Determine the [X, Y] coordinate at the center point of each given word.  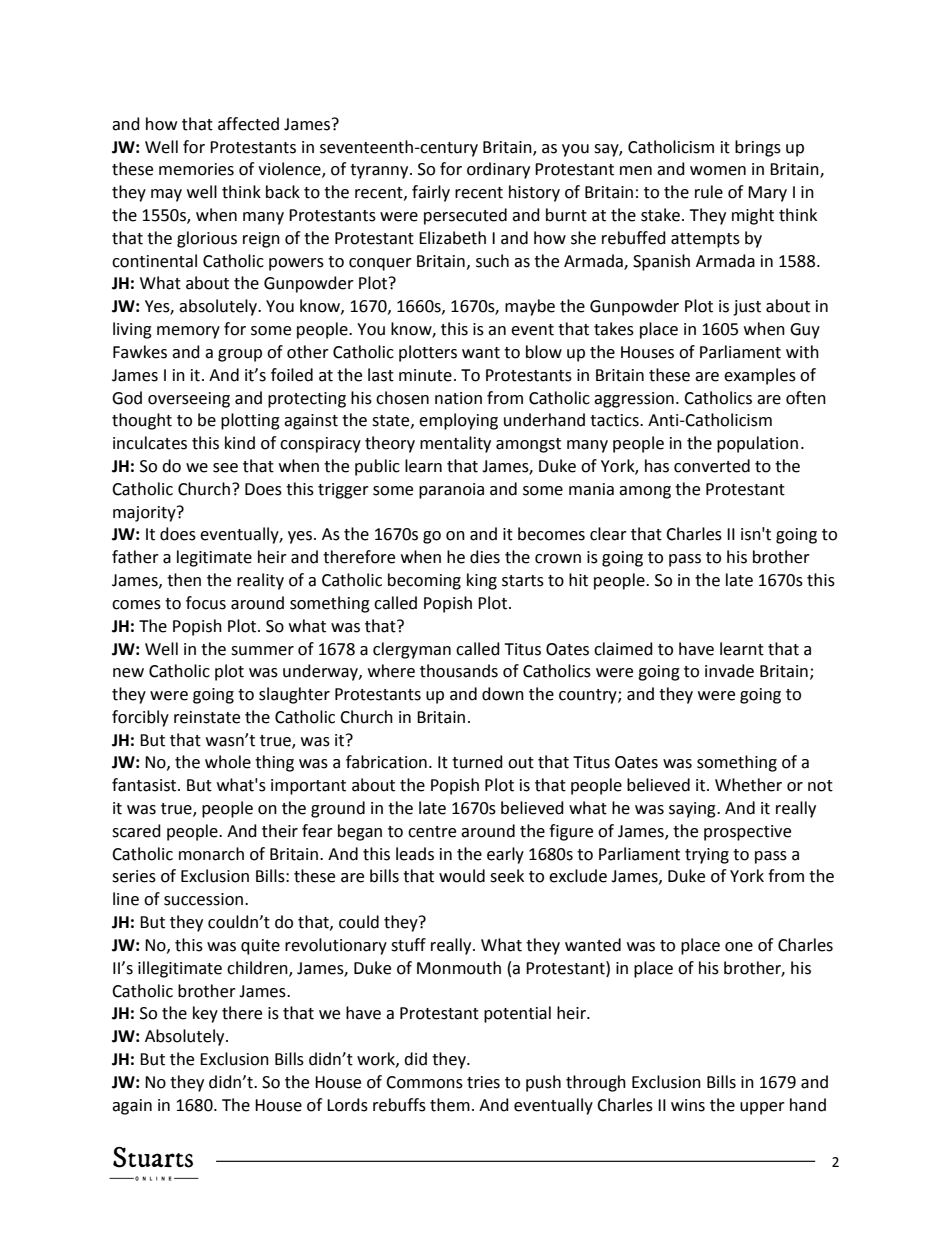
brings [758, 148]
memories [196, 169]
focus [206, 603]
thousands [459, 671]
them [450, 1105]
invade [729, 671]
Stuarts [153, 1157]
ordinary [498, 170]
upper [762, 1108]
